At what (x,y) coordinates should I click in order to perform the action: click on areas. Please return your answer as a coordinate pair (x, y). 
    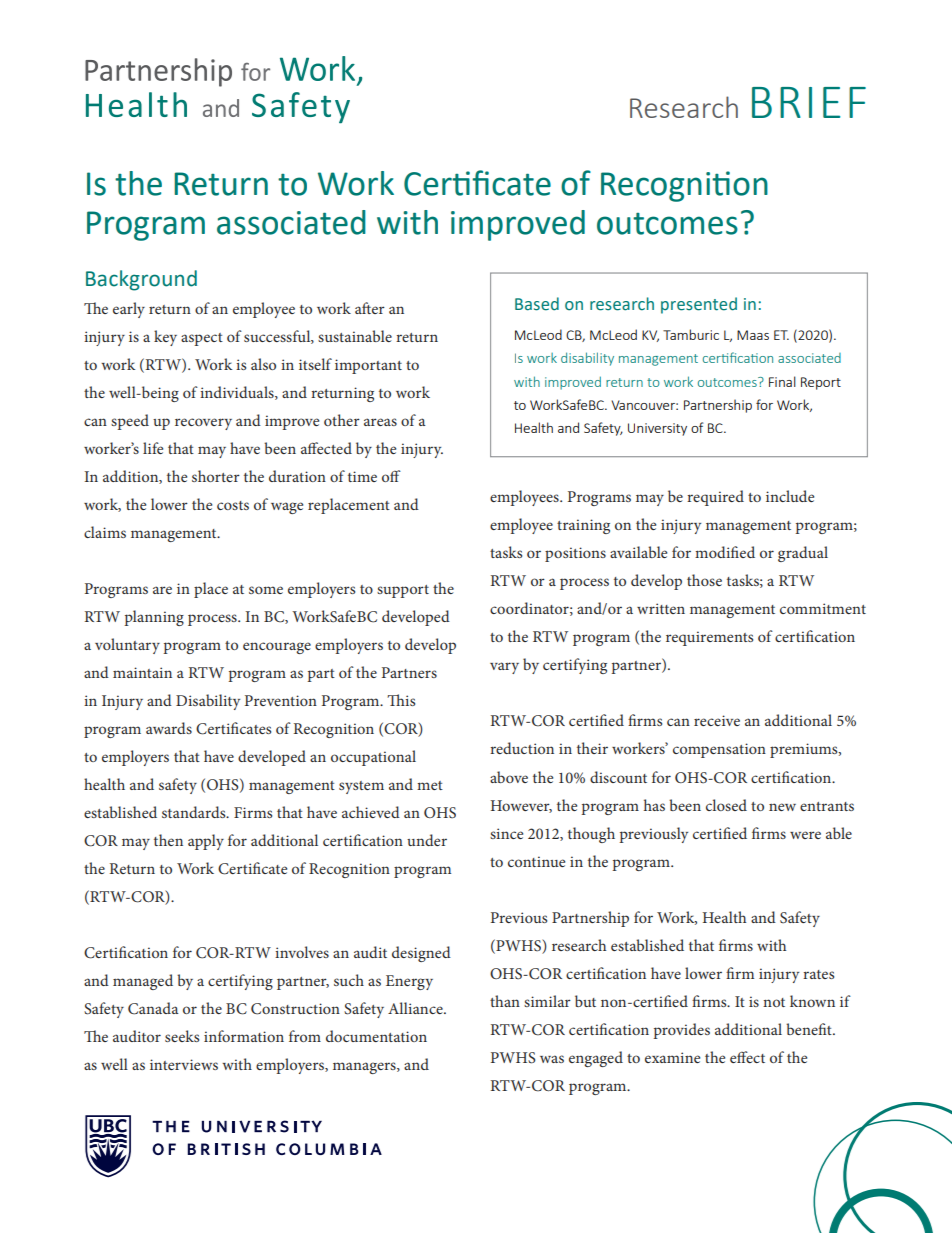
    Looking at the image, I should click on (380, 422).
